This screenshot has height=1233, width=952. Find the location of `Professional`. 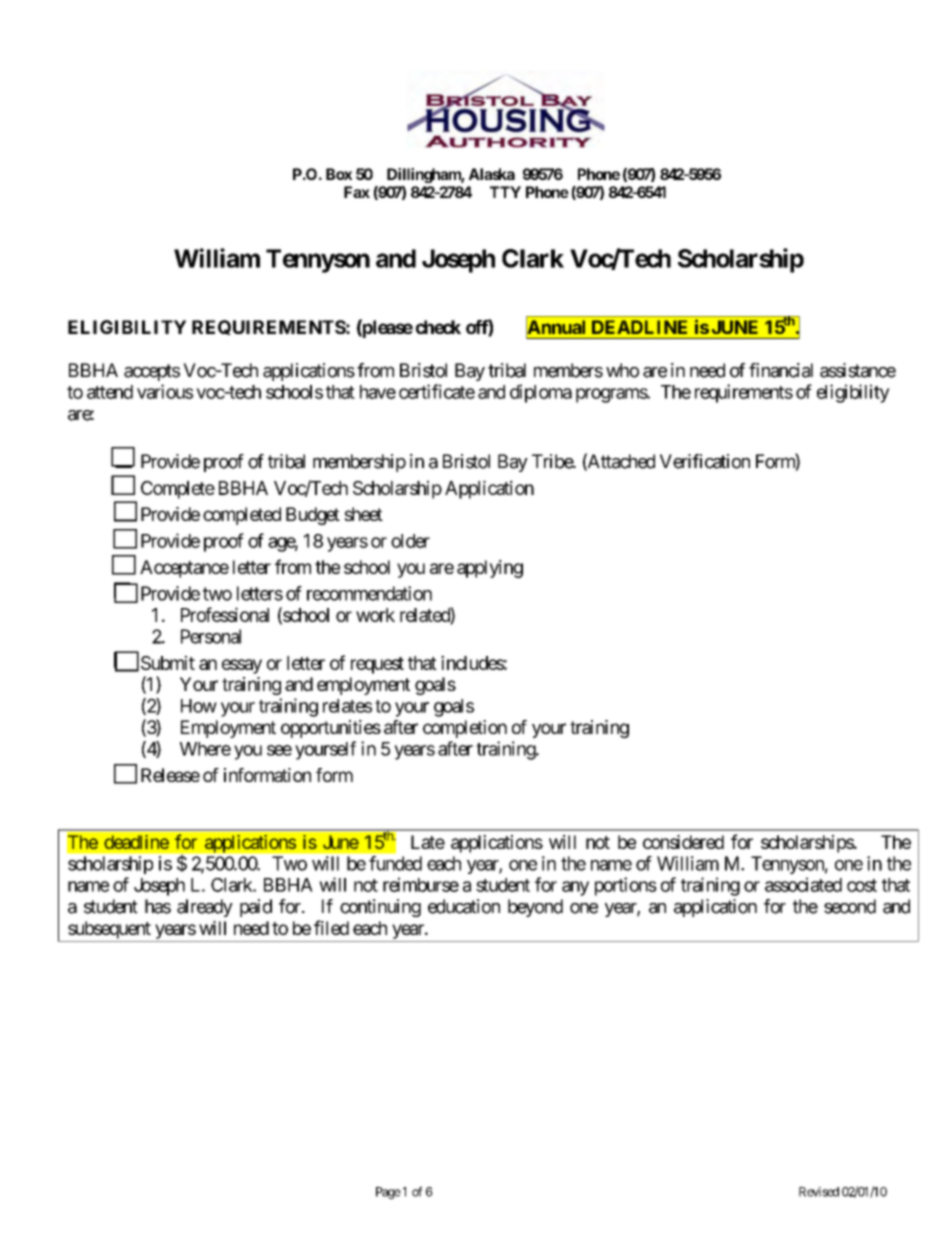

Professional is located at coordinates (225, 614).
